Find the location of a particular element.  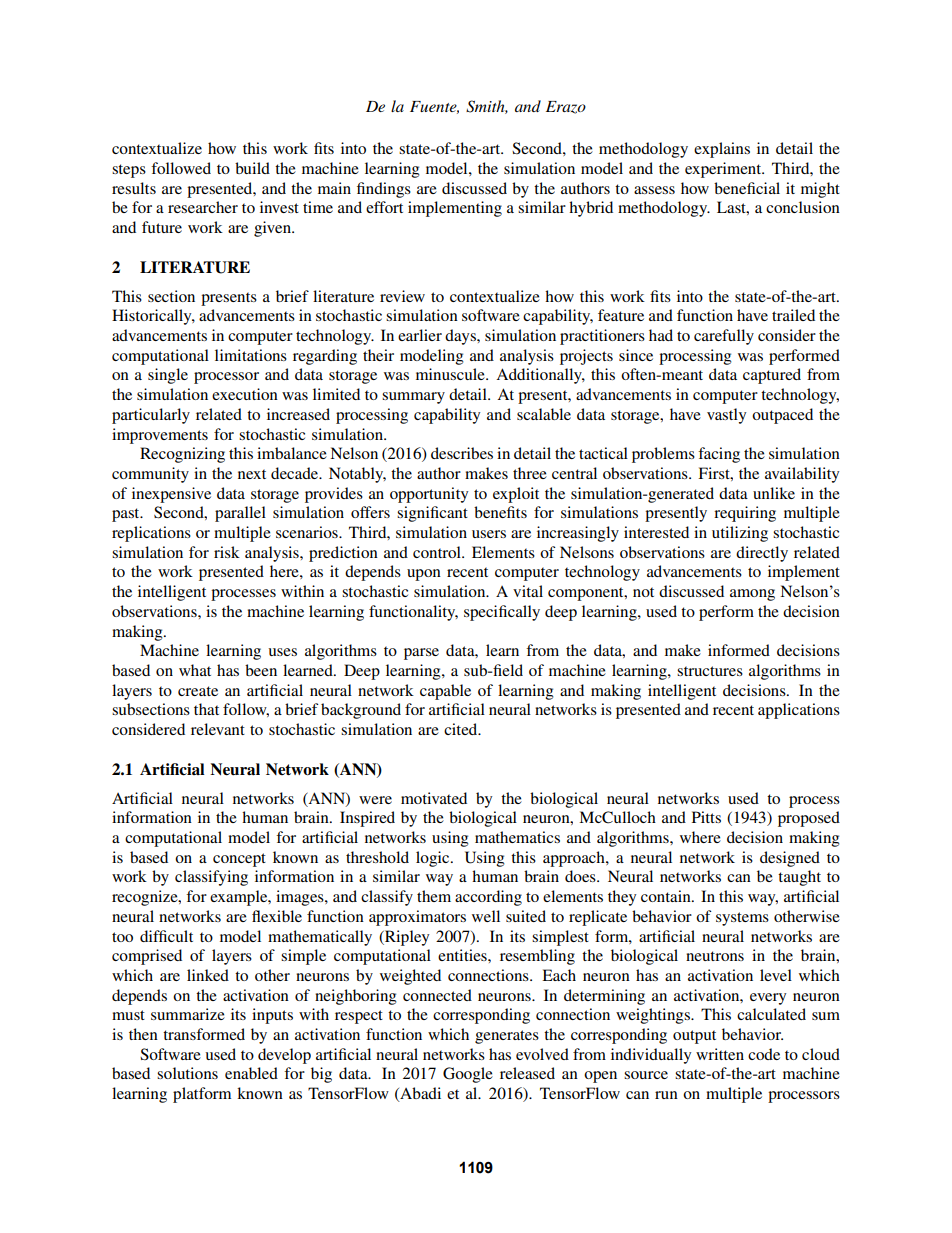

solutions is located at coordinates (187, 1073).
